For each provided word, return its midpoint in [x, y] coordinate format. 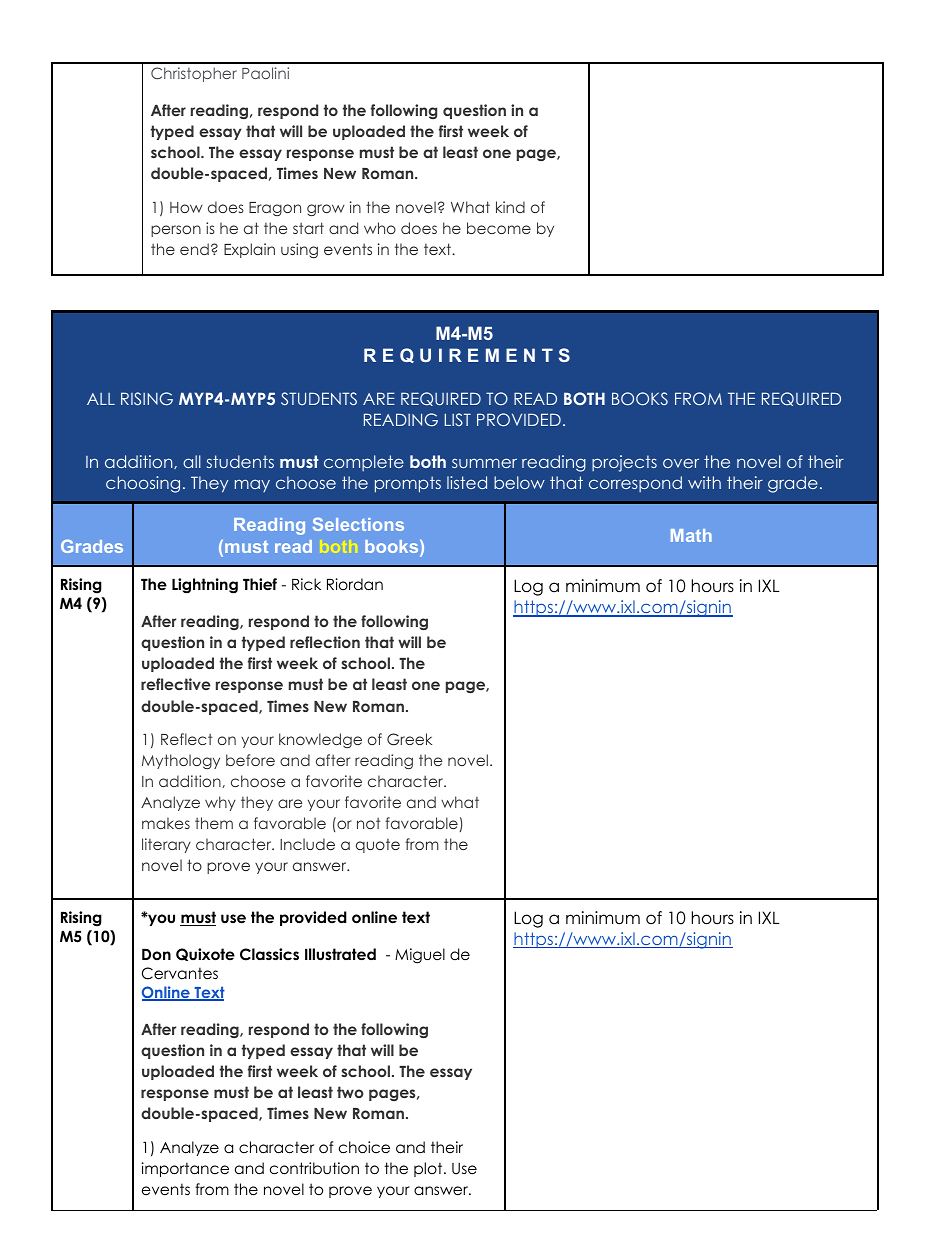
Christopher [194, 74]
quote [378, 846]
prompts [408, 484]
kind [510, 207]
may [252, 485]
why [220, 803]
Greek [409, 739]
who [380, 228]
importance [185, 1169]
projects [624, 463]
